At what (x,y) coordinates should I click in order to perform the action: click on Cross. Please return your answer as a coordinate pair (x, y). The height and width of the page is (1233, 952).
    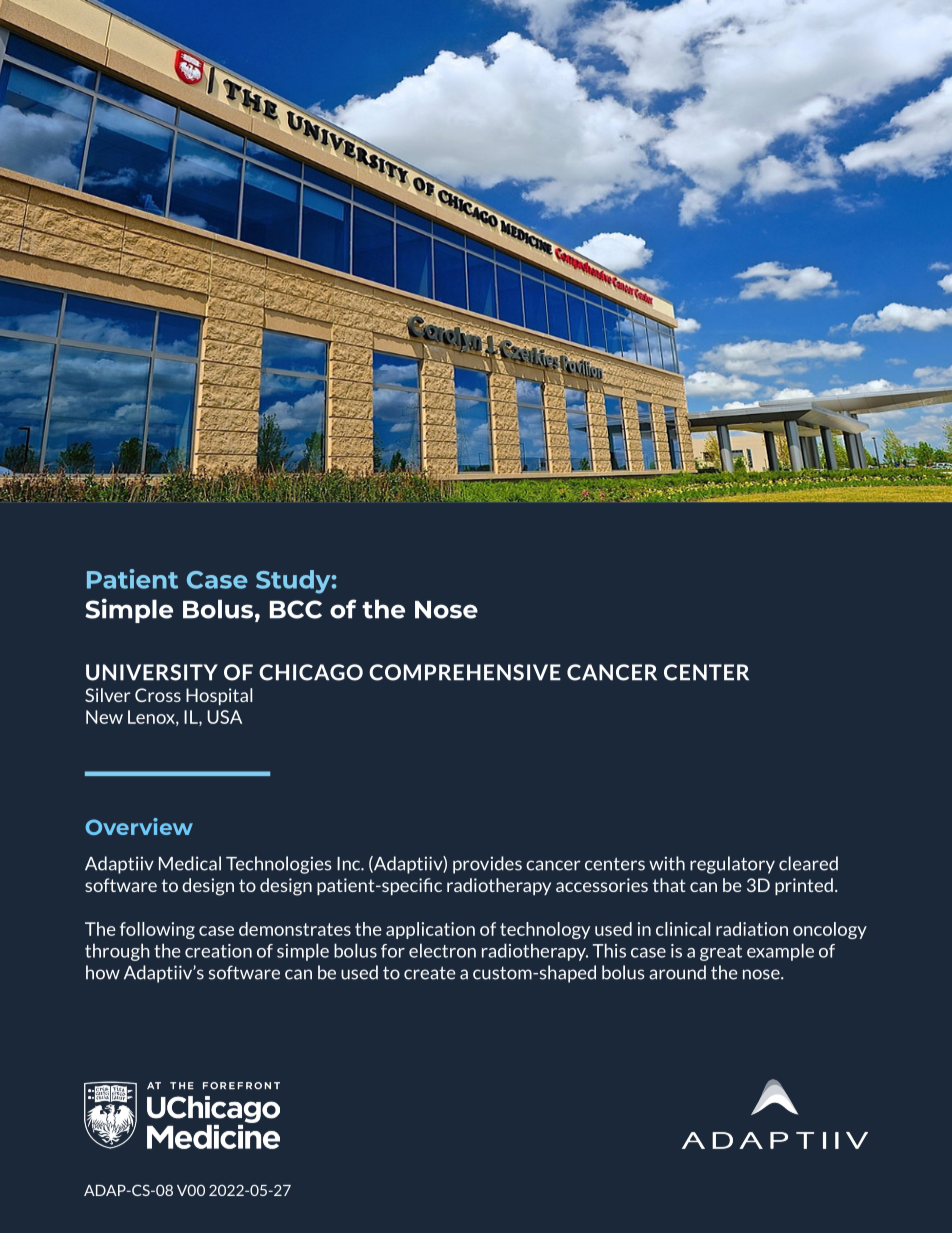
    Looking at the image, I should click on (158, 695).
